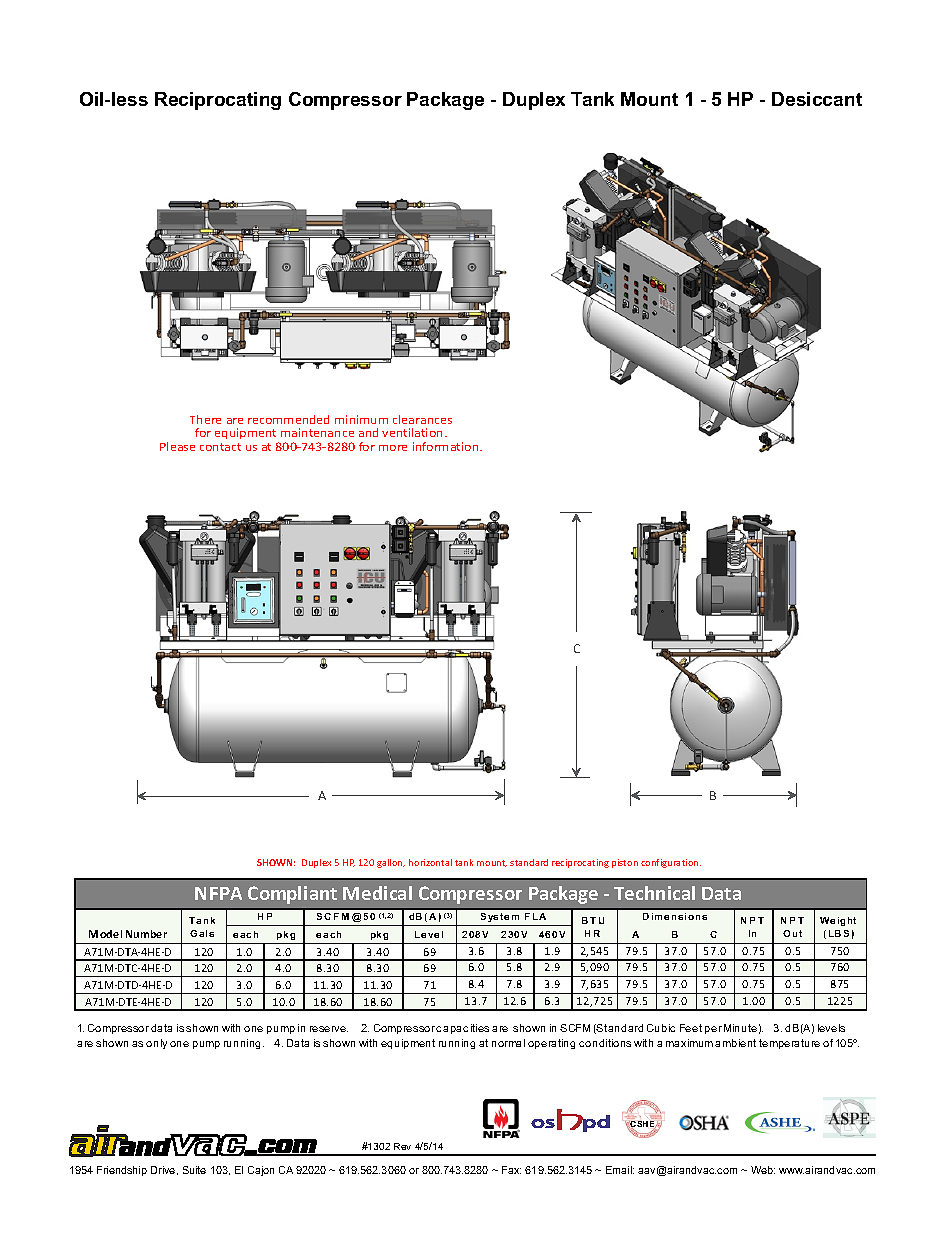 This screenshot has height=1233, width=952. I want to click on clearances, so click(422, 419).
